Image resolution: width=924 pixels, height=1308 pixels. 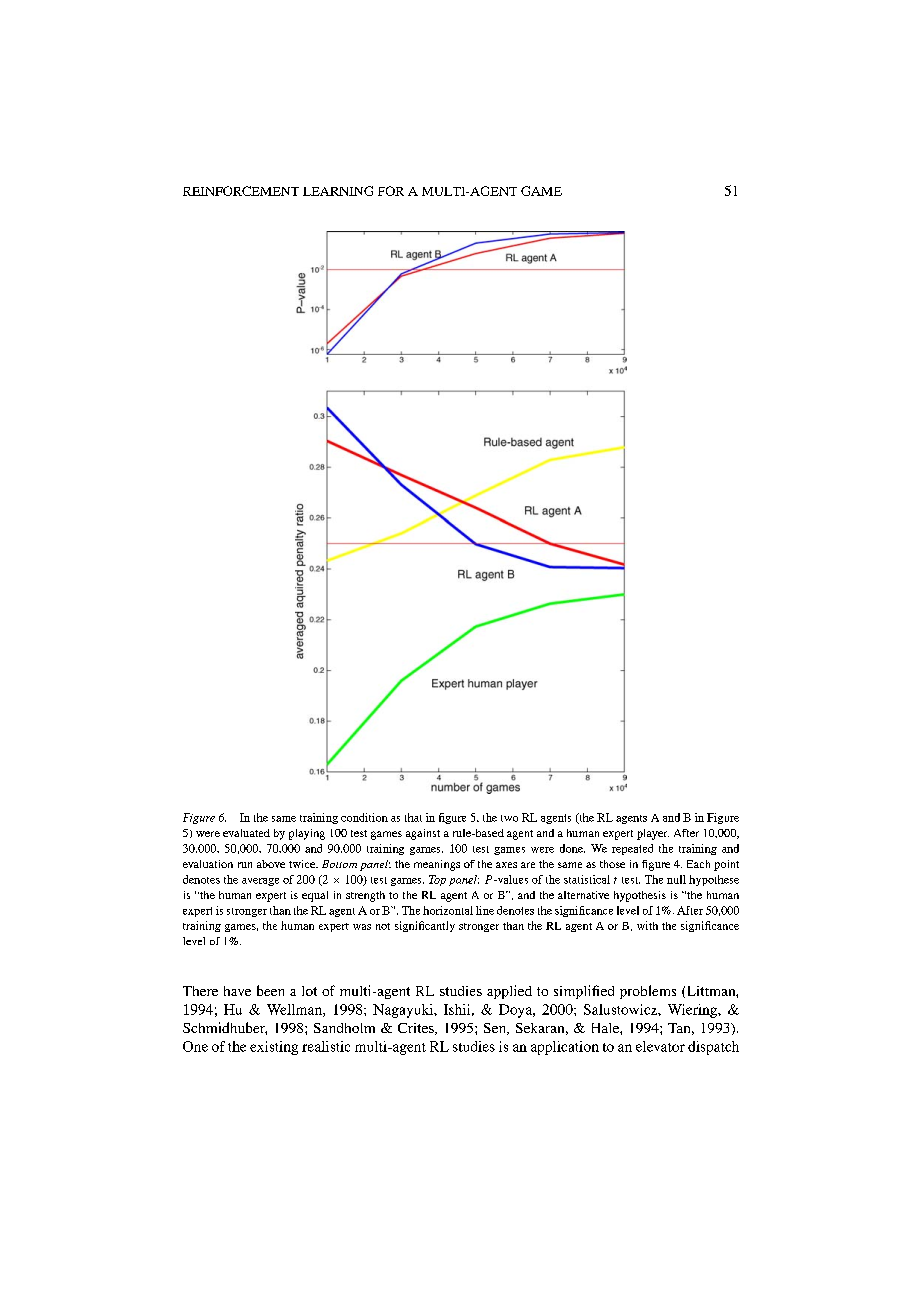 I want to click on REINFORCEMENT, so click(x=241, y=191).
